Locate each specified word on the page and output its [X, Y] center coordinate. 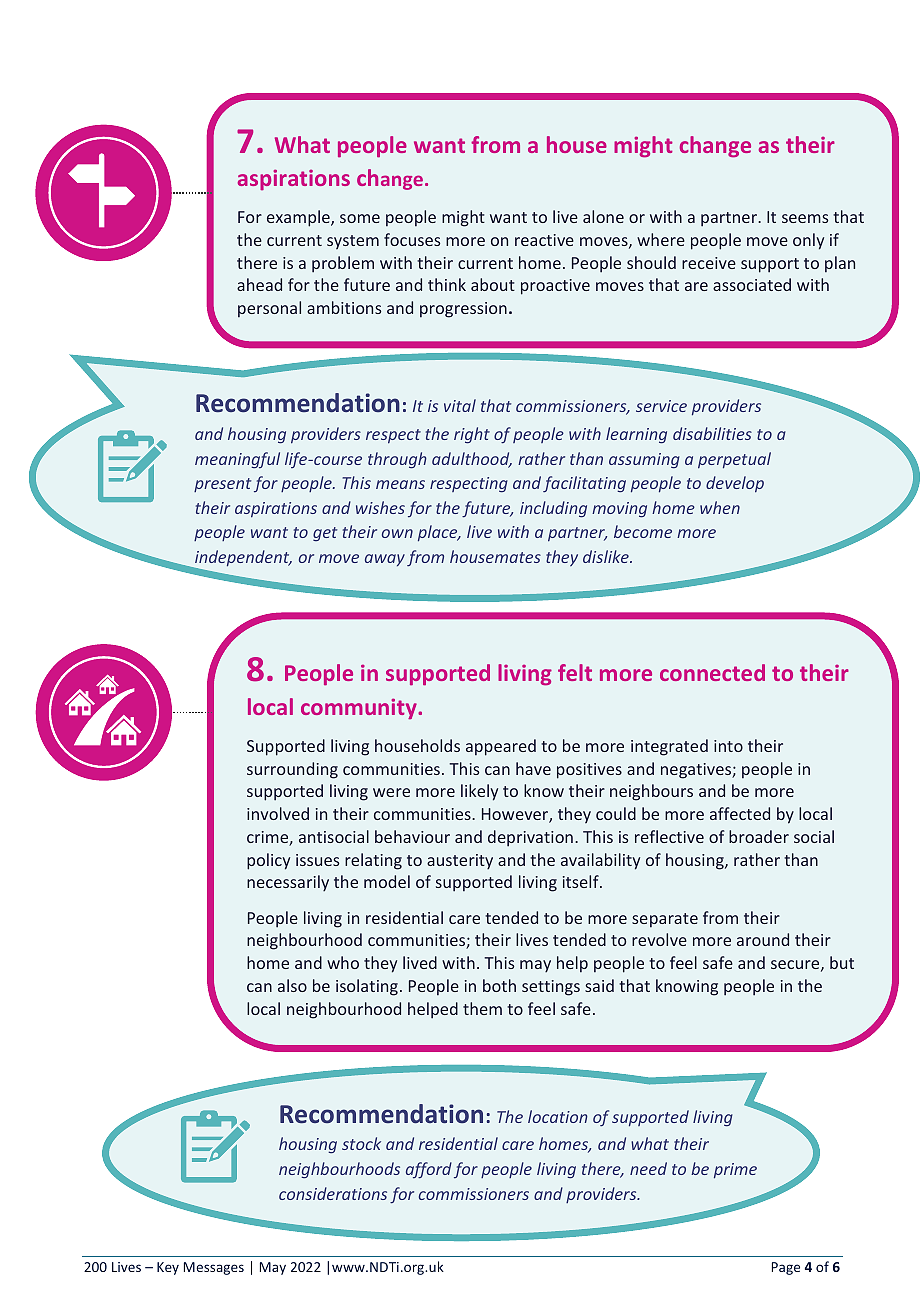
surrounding [292, 770]
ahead [259, 284]
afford [429, 1170]
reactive [544, 240]
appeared [501, 747]
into [728, 746]
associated [752, 284]
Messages [214, 1268]
